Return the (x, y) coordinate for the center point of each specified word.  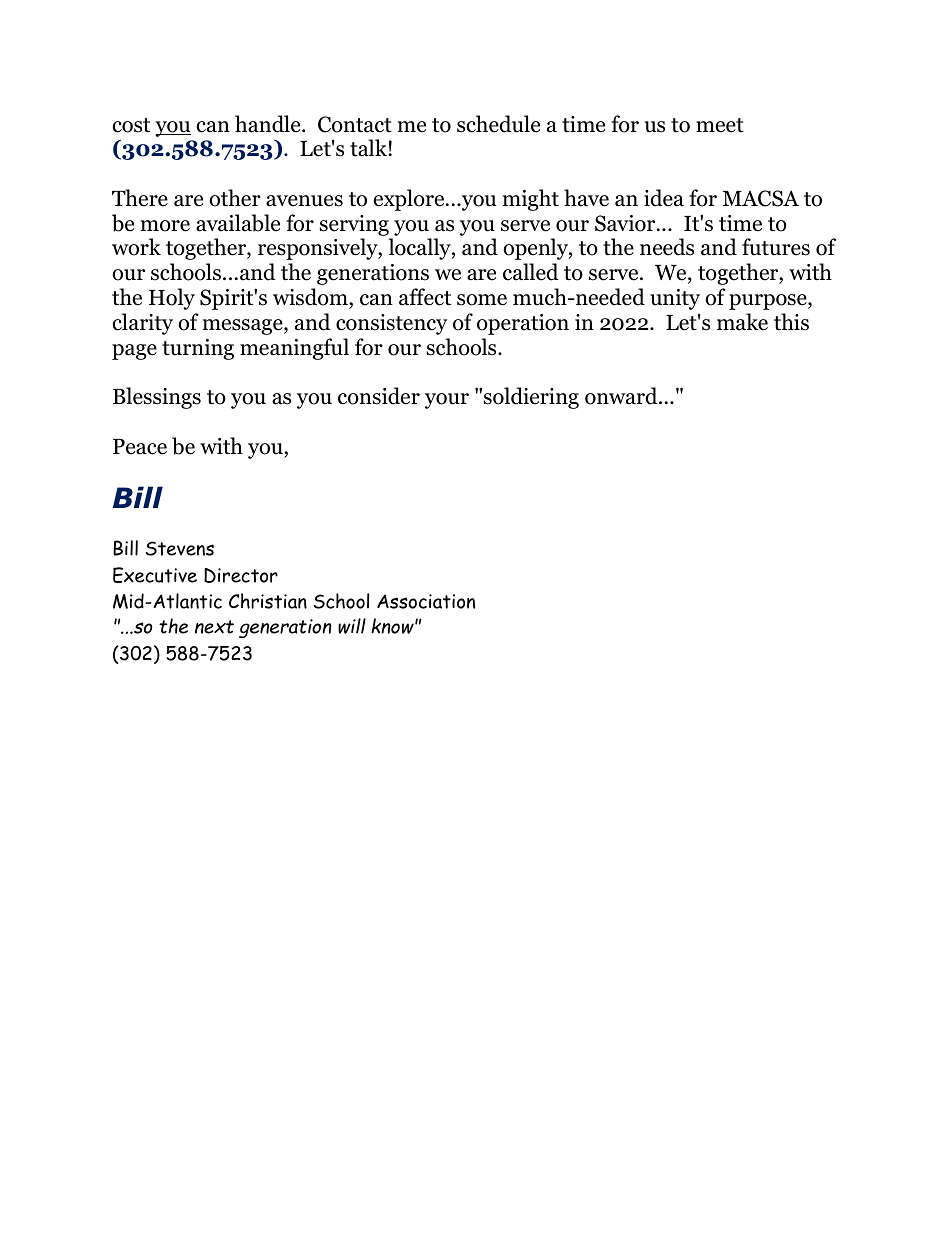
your (447, 401)
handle (269, 124)
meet (720, 125)
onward (622, 396)
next (214, 627)
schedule (498, 124)
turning (198, 349)
